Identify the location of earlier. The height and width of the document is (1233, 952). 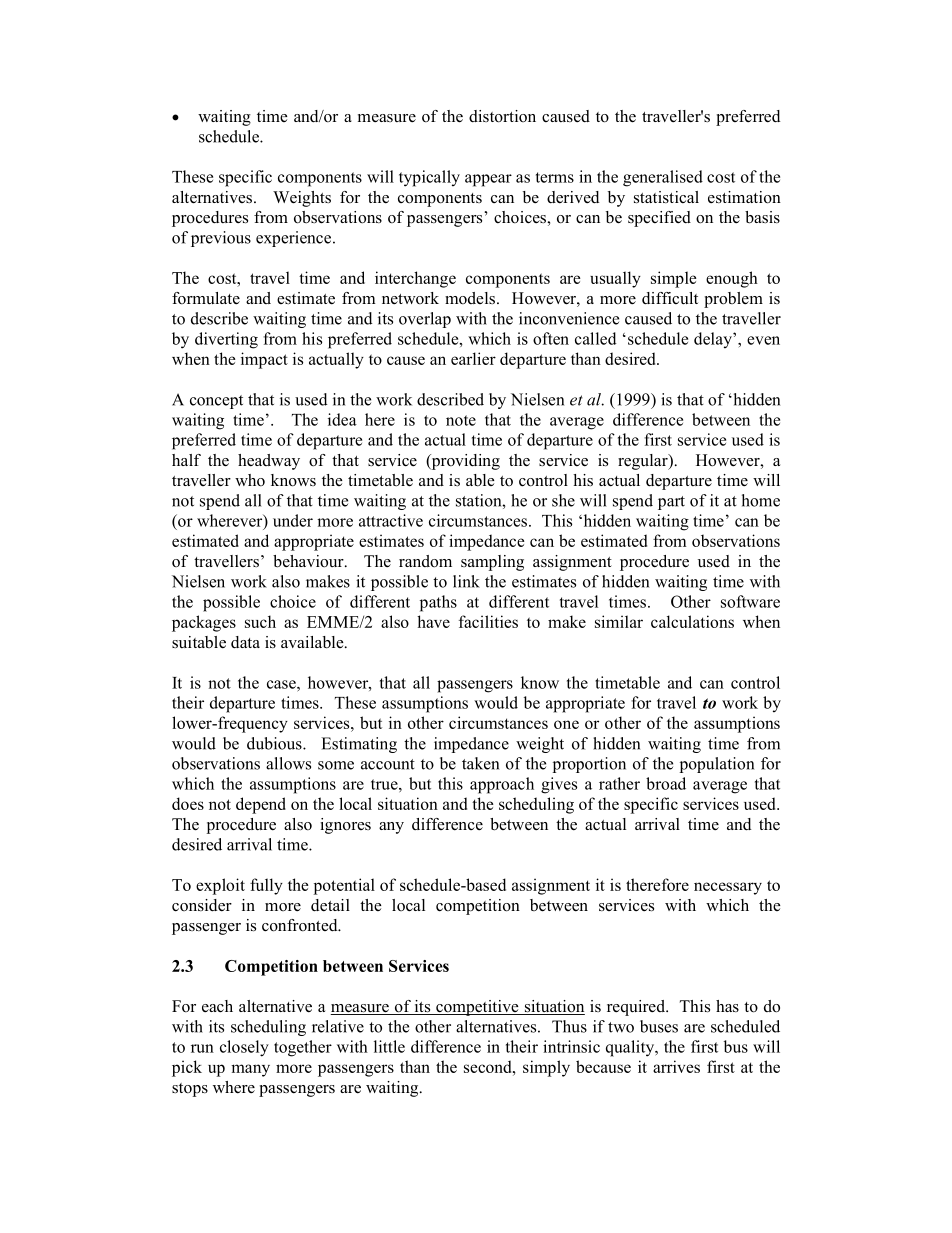
(473, 358).
